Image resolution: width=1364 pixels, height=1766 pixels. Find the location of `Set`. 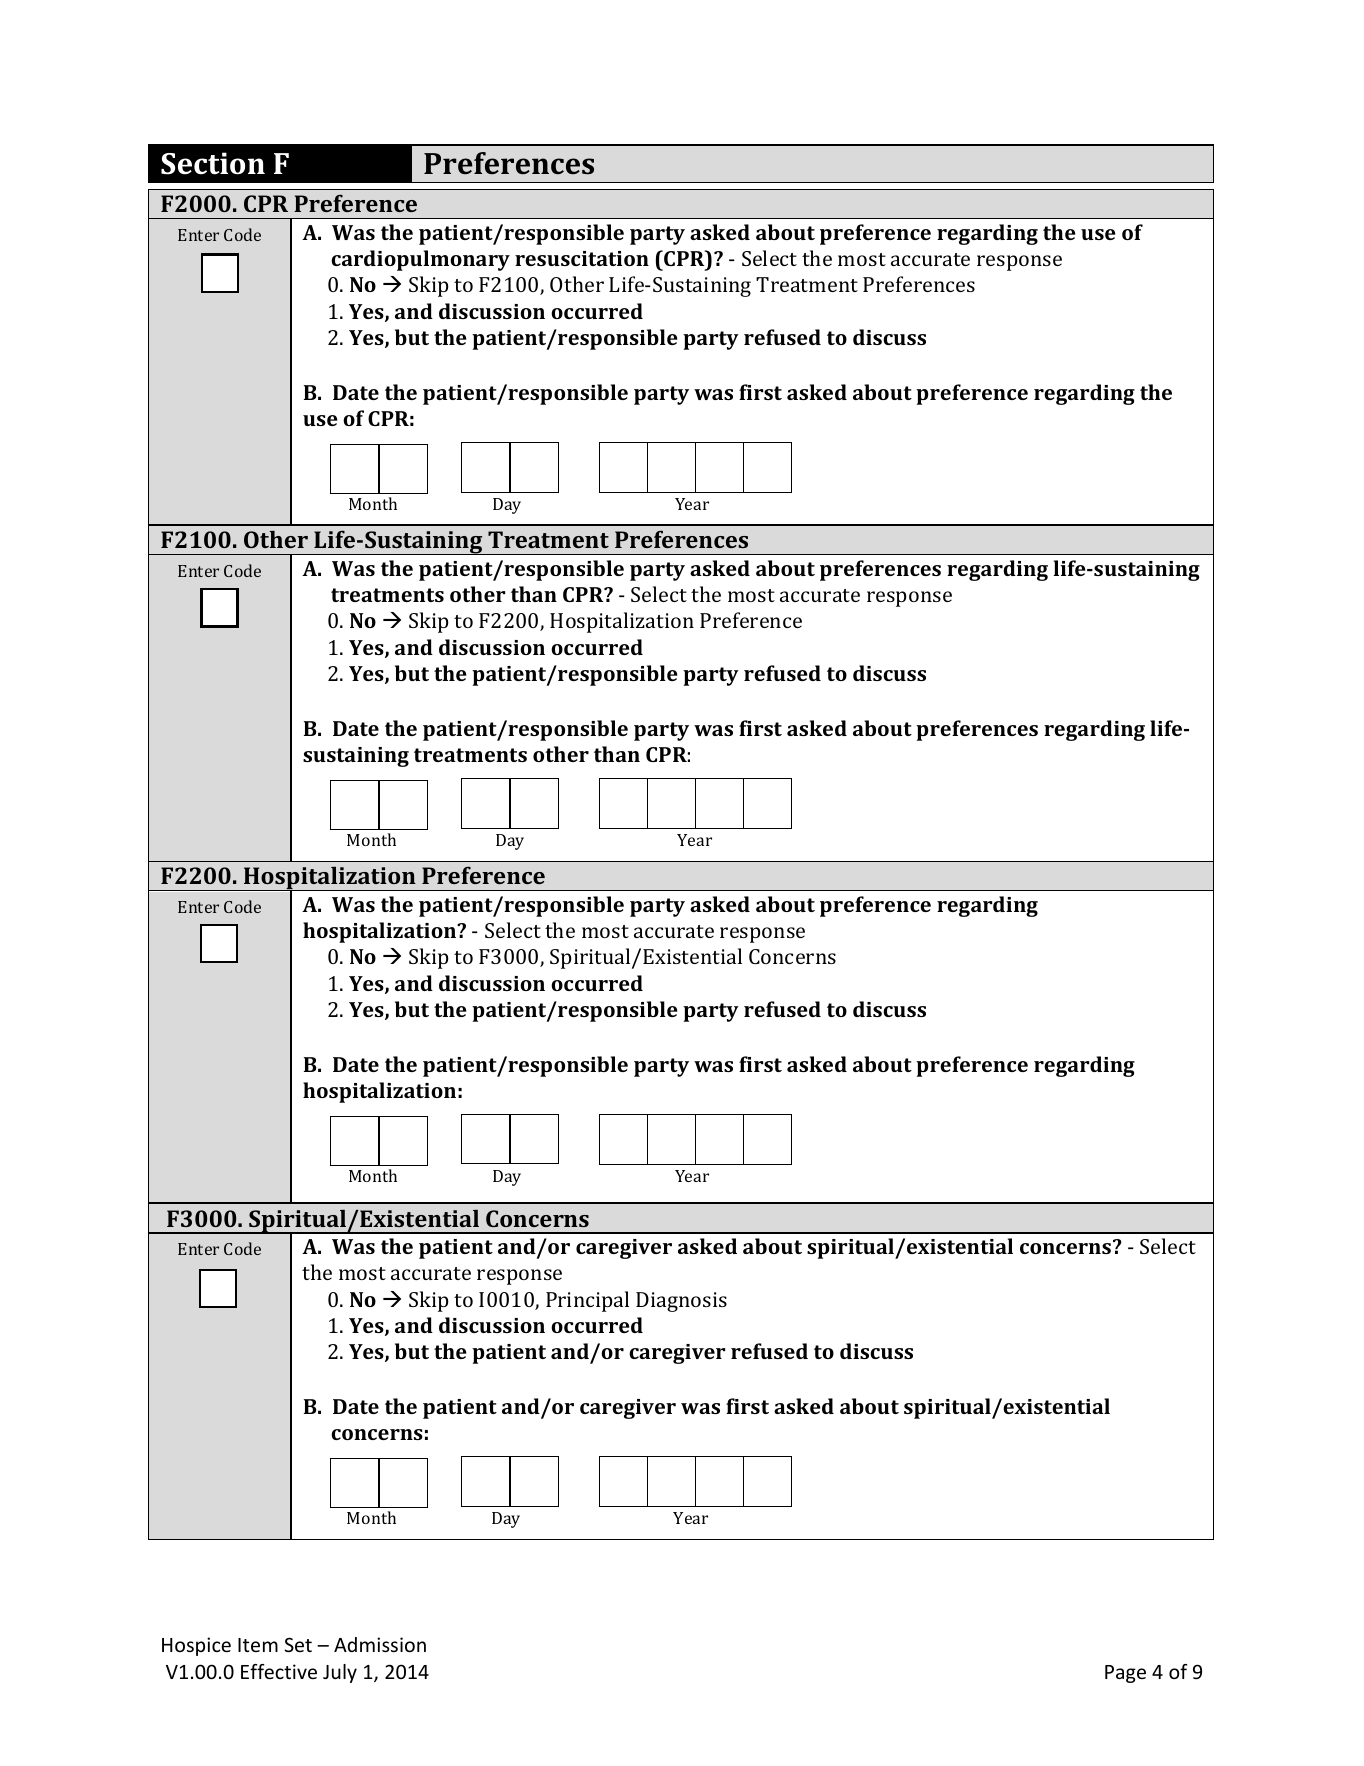

Set is located at coordinates (298, 1644).
